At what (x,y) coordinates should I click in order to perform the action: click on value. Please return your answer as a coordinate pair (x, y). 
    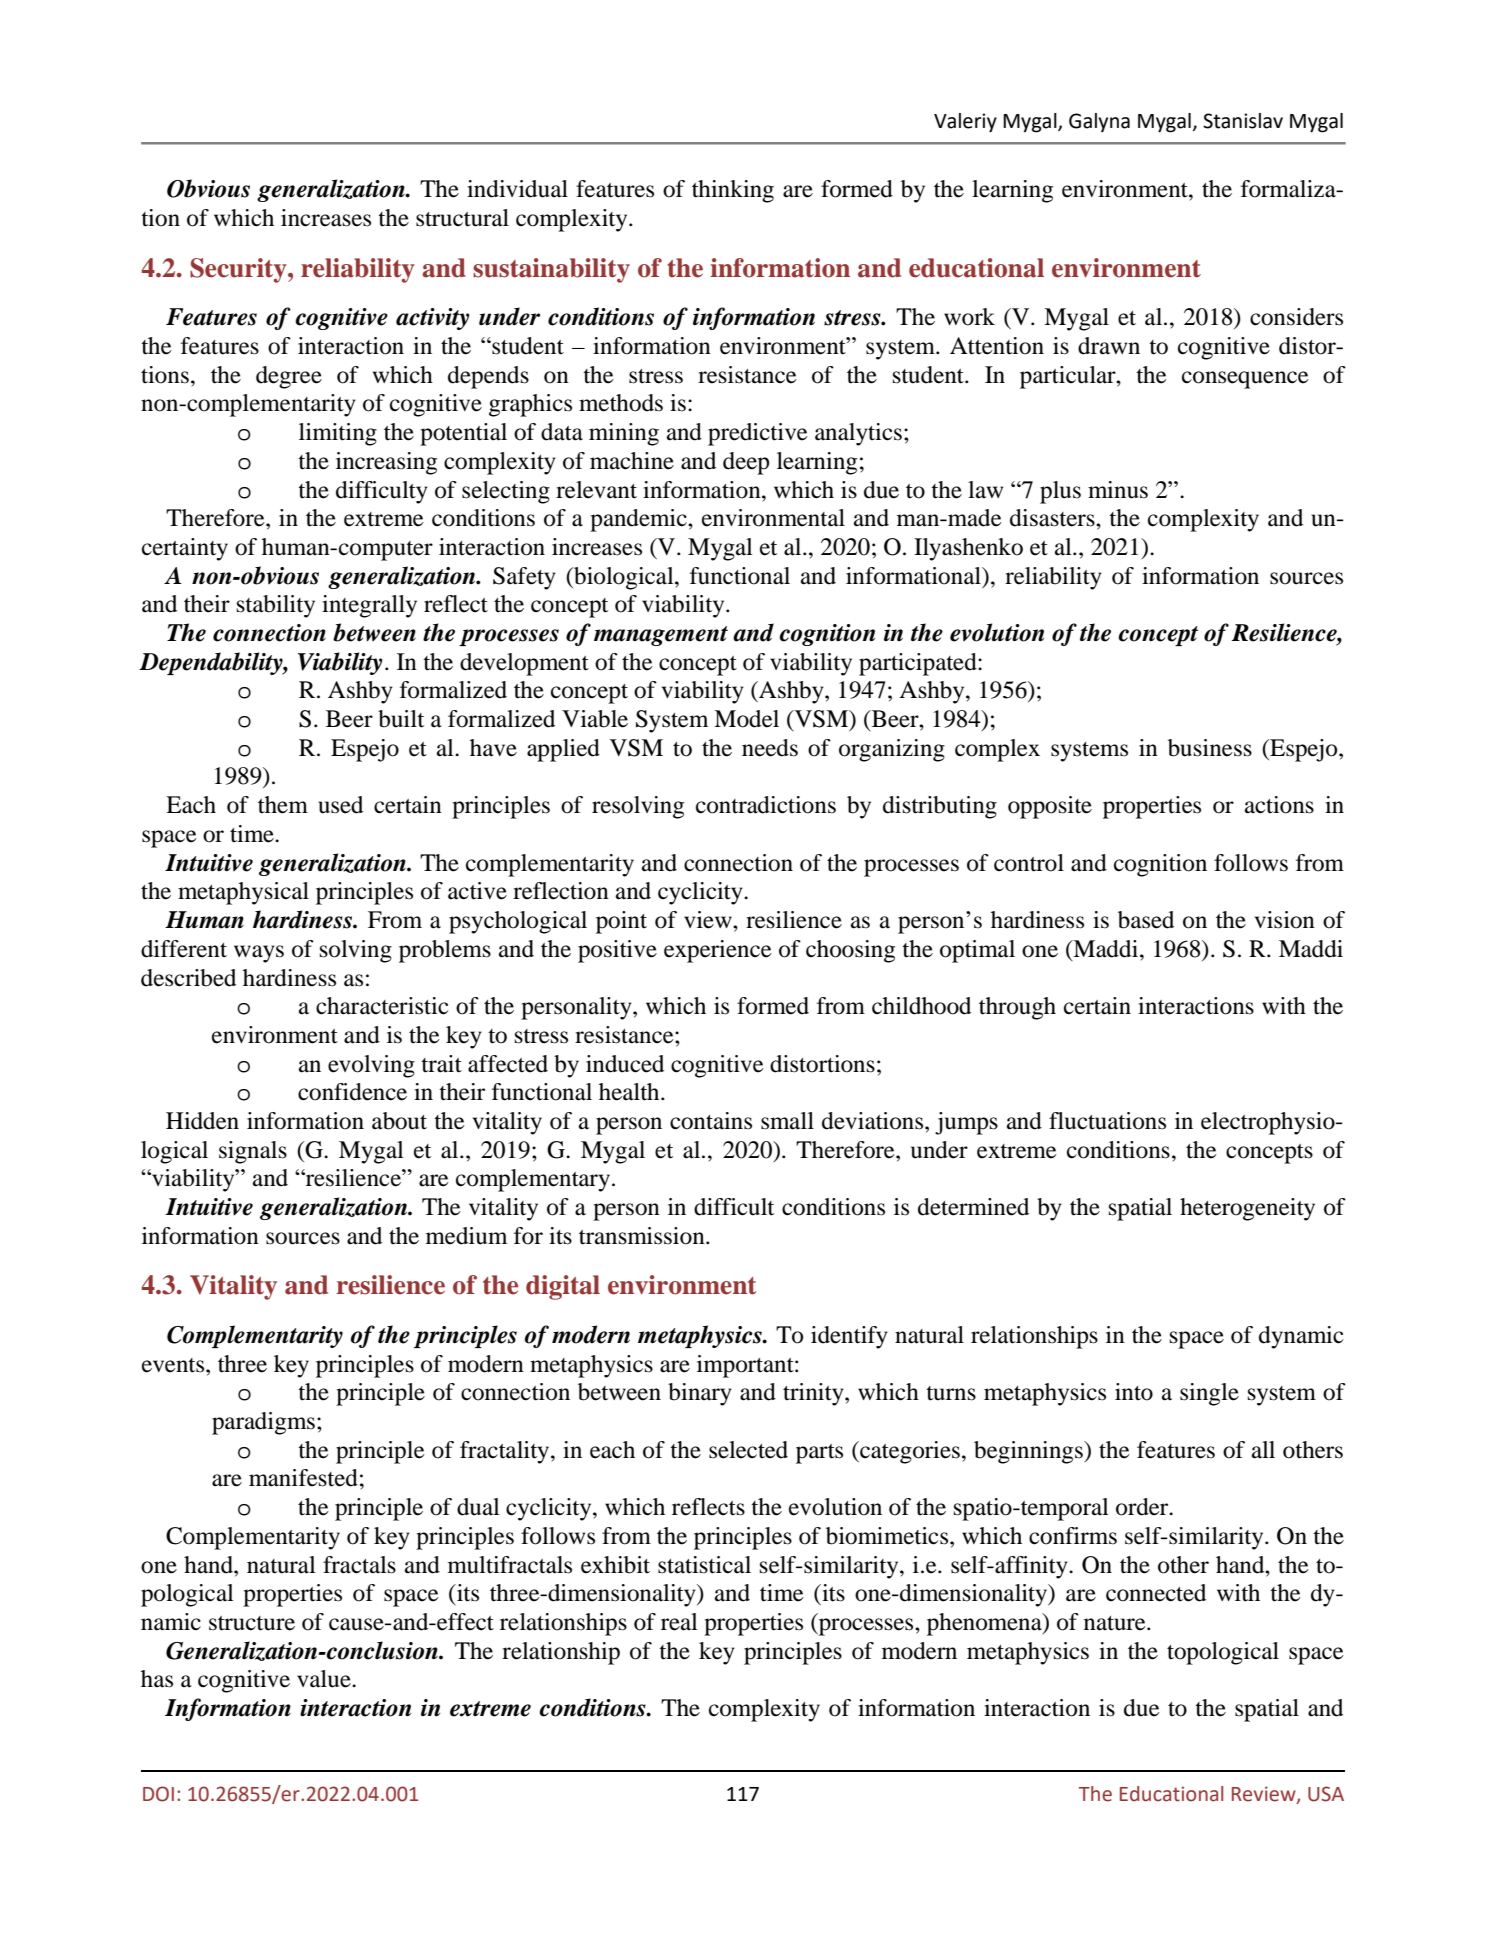
    Looking at the image, I should click on (325, 1679).
